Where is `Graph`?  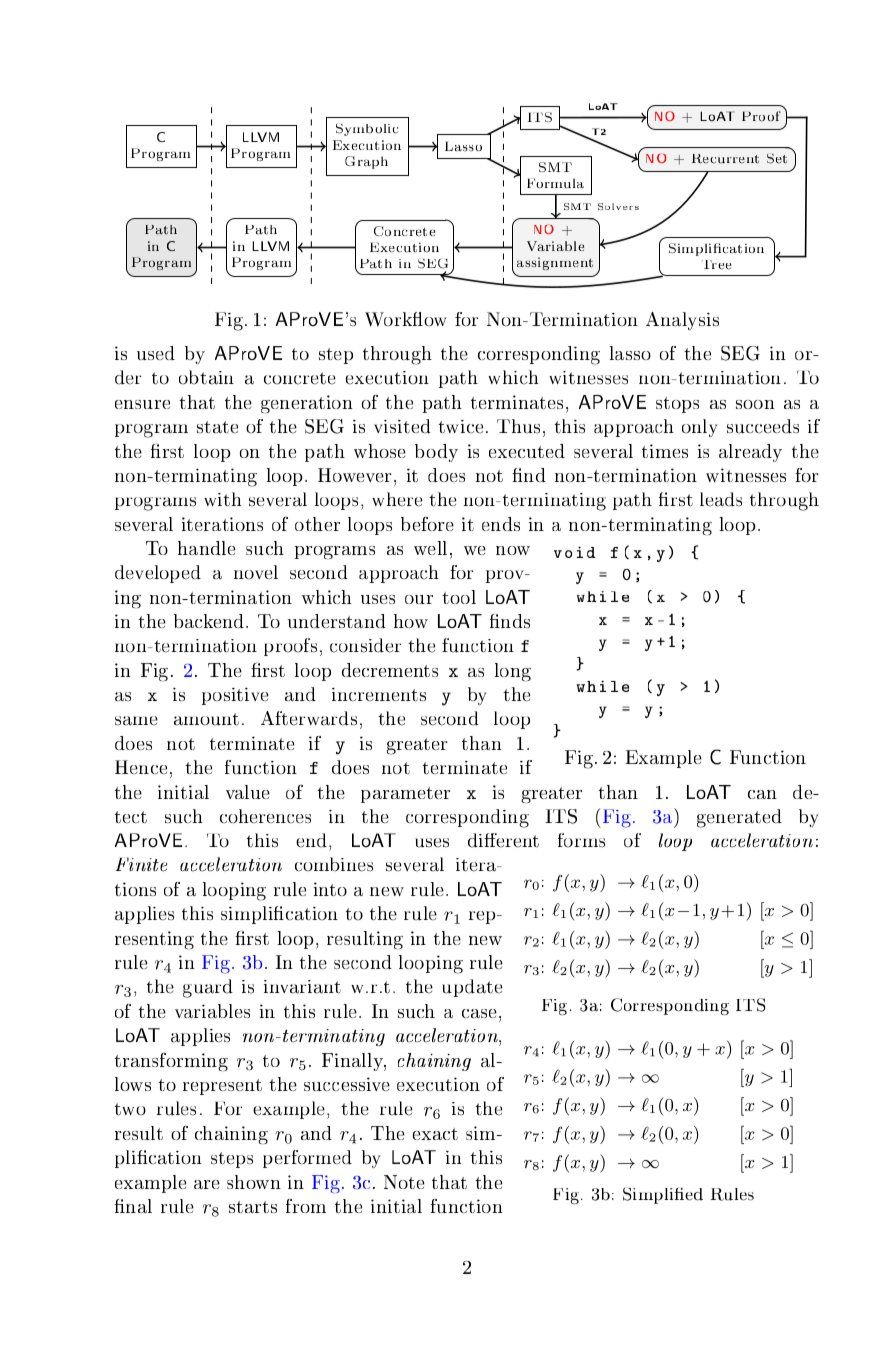 Graph is located at coordinates (366, 162).
